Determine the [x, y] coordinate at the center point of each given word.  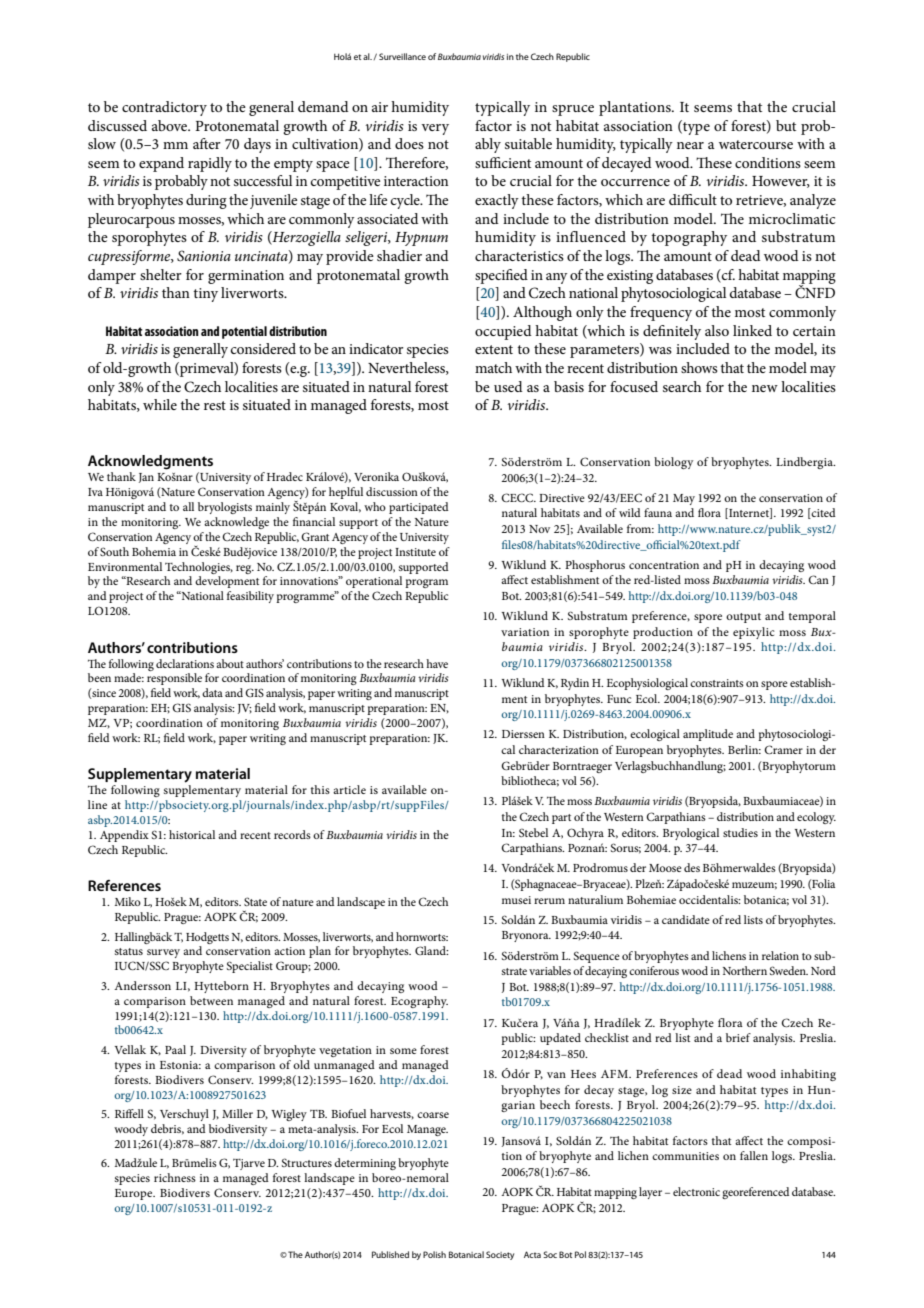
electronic [696, 1191]
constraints [717, 683]
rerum [549, 901]
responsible [174, 679]
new [765, 388]
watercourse [756, 144]
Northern [745, 970]
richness [175, 1177]
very [435, 129]
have [437, 663]
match [493, 367]
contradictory [164, 108]
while [160, 404]
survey [163, 953]
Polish [434, 1254]
